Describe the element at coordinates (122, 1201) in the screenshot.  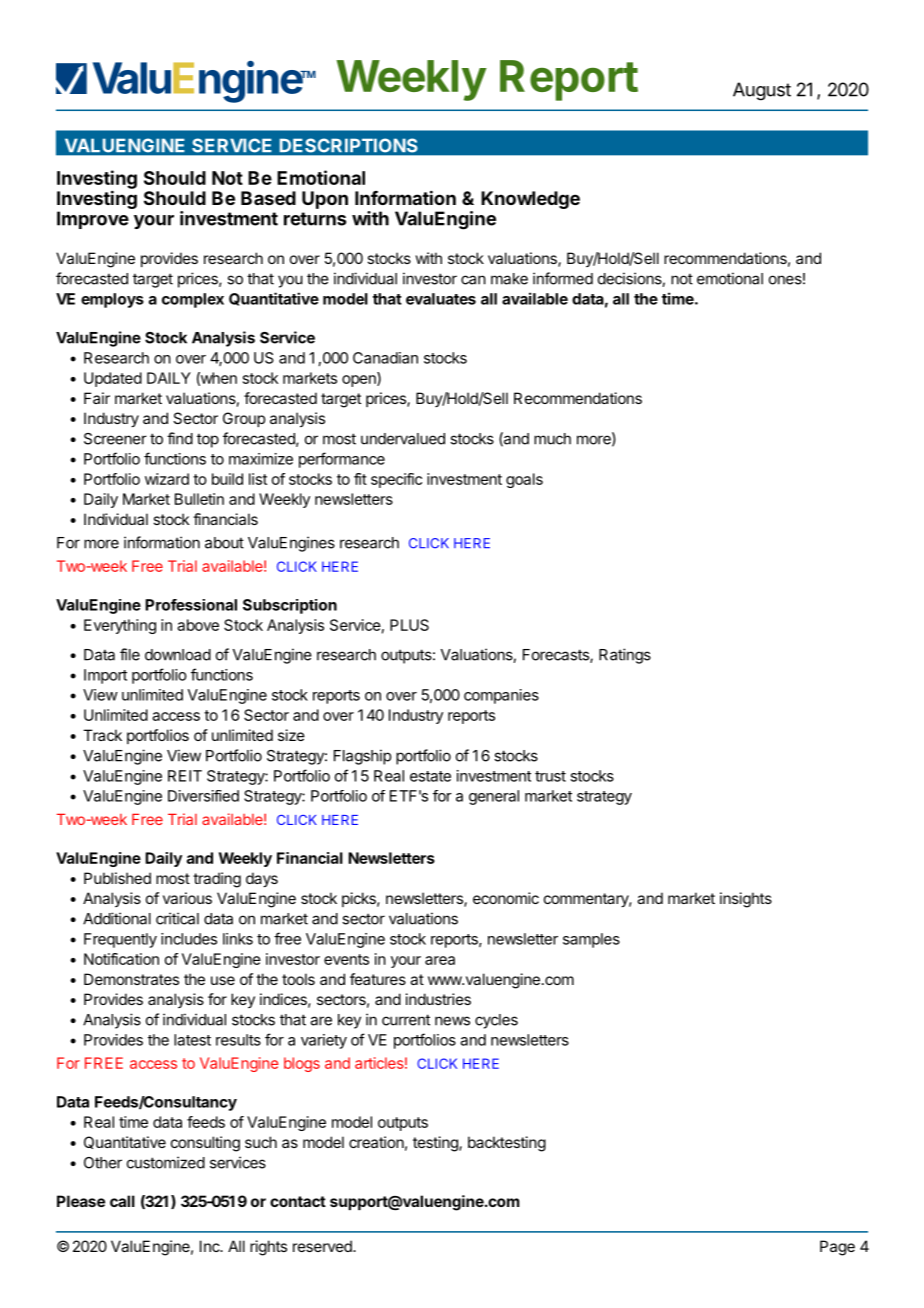
I see `call` at that location.
